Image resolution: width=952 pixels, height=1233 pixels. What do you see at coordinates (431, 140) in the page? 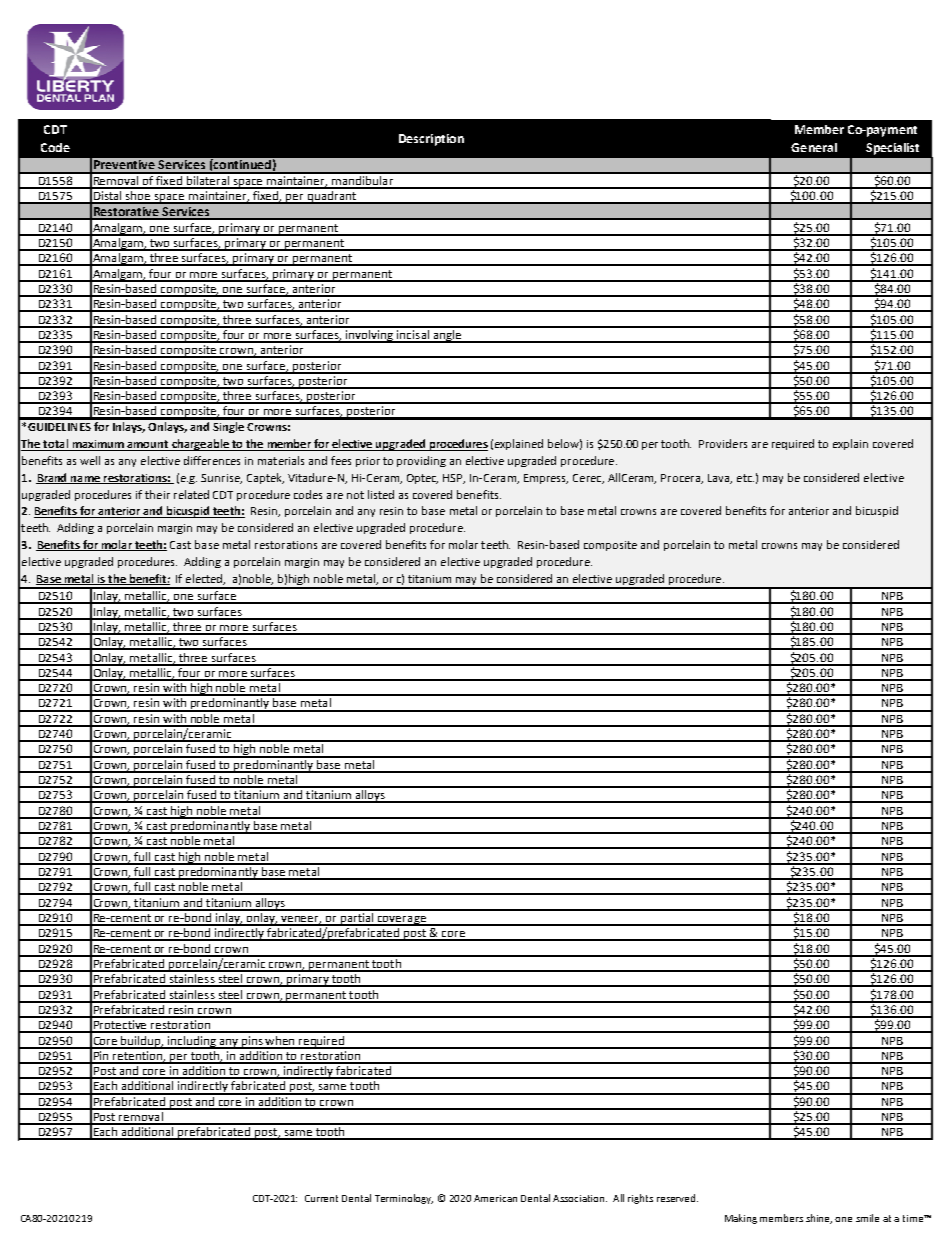
I see `Description` at bounding box center [431, 140].
